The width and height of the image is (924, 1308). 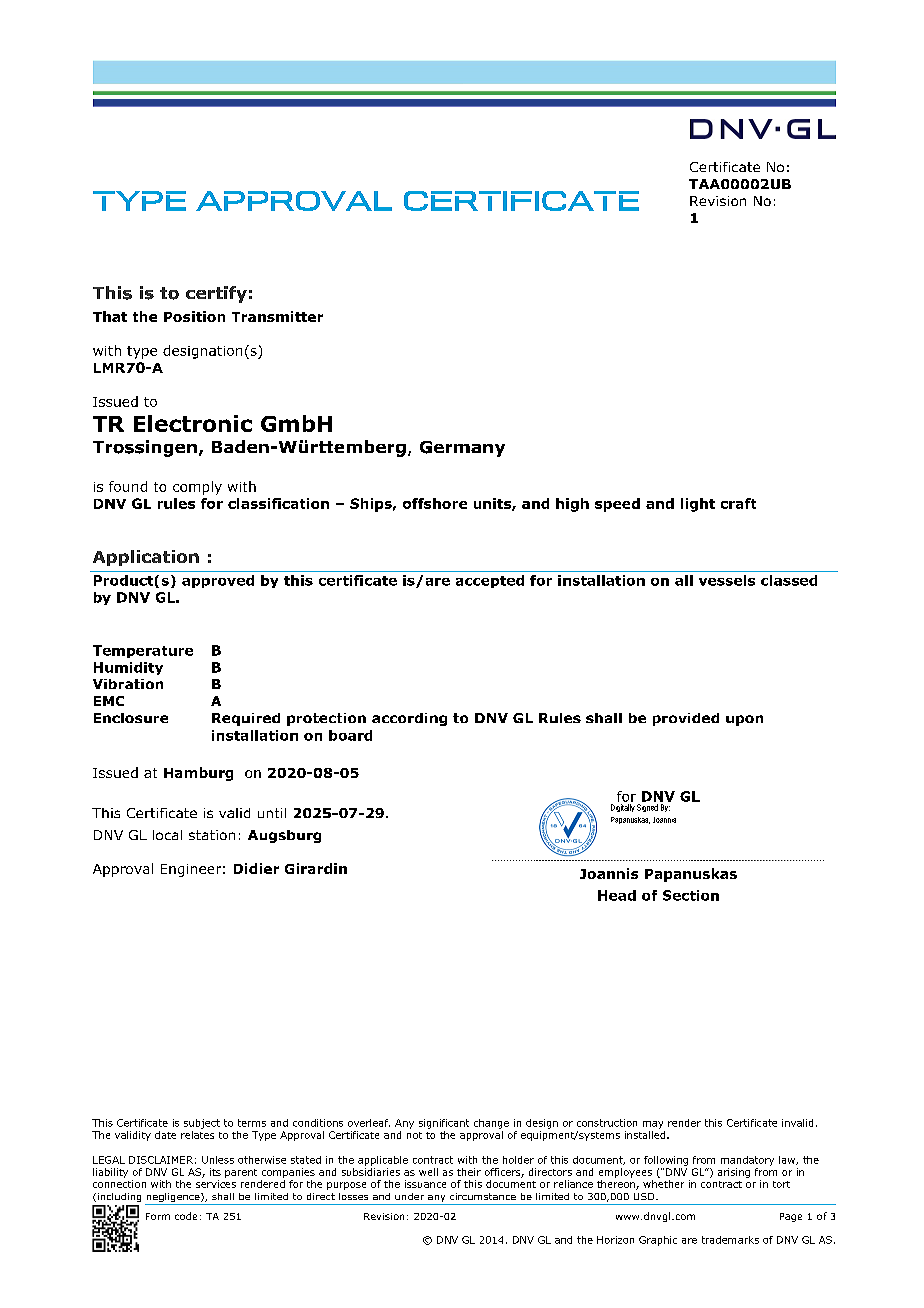 I want to click on Transmitter, so click(x=277, y=316).
